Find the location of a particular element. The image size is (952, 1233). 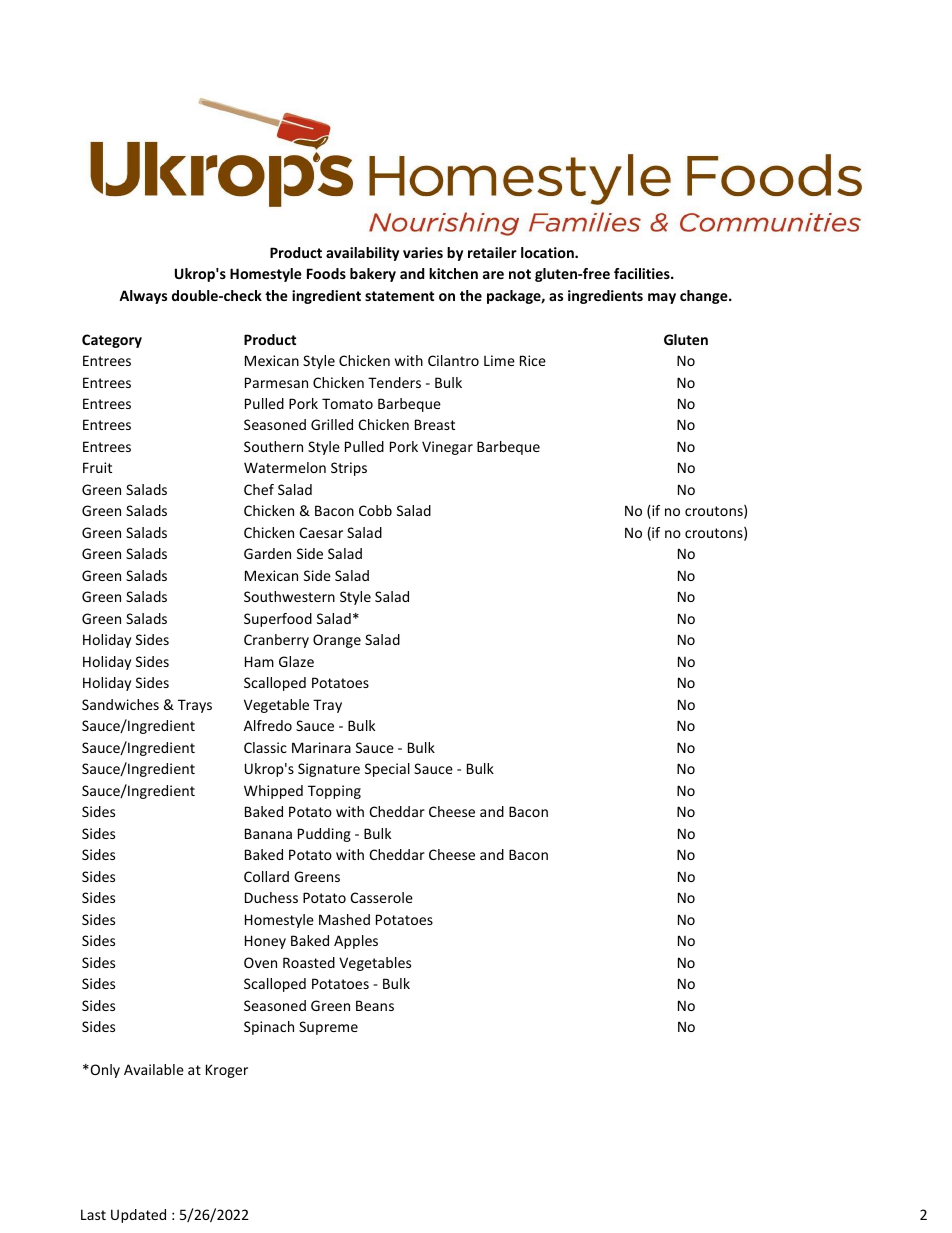

Always is located at coordinates (143, 297).
